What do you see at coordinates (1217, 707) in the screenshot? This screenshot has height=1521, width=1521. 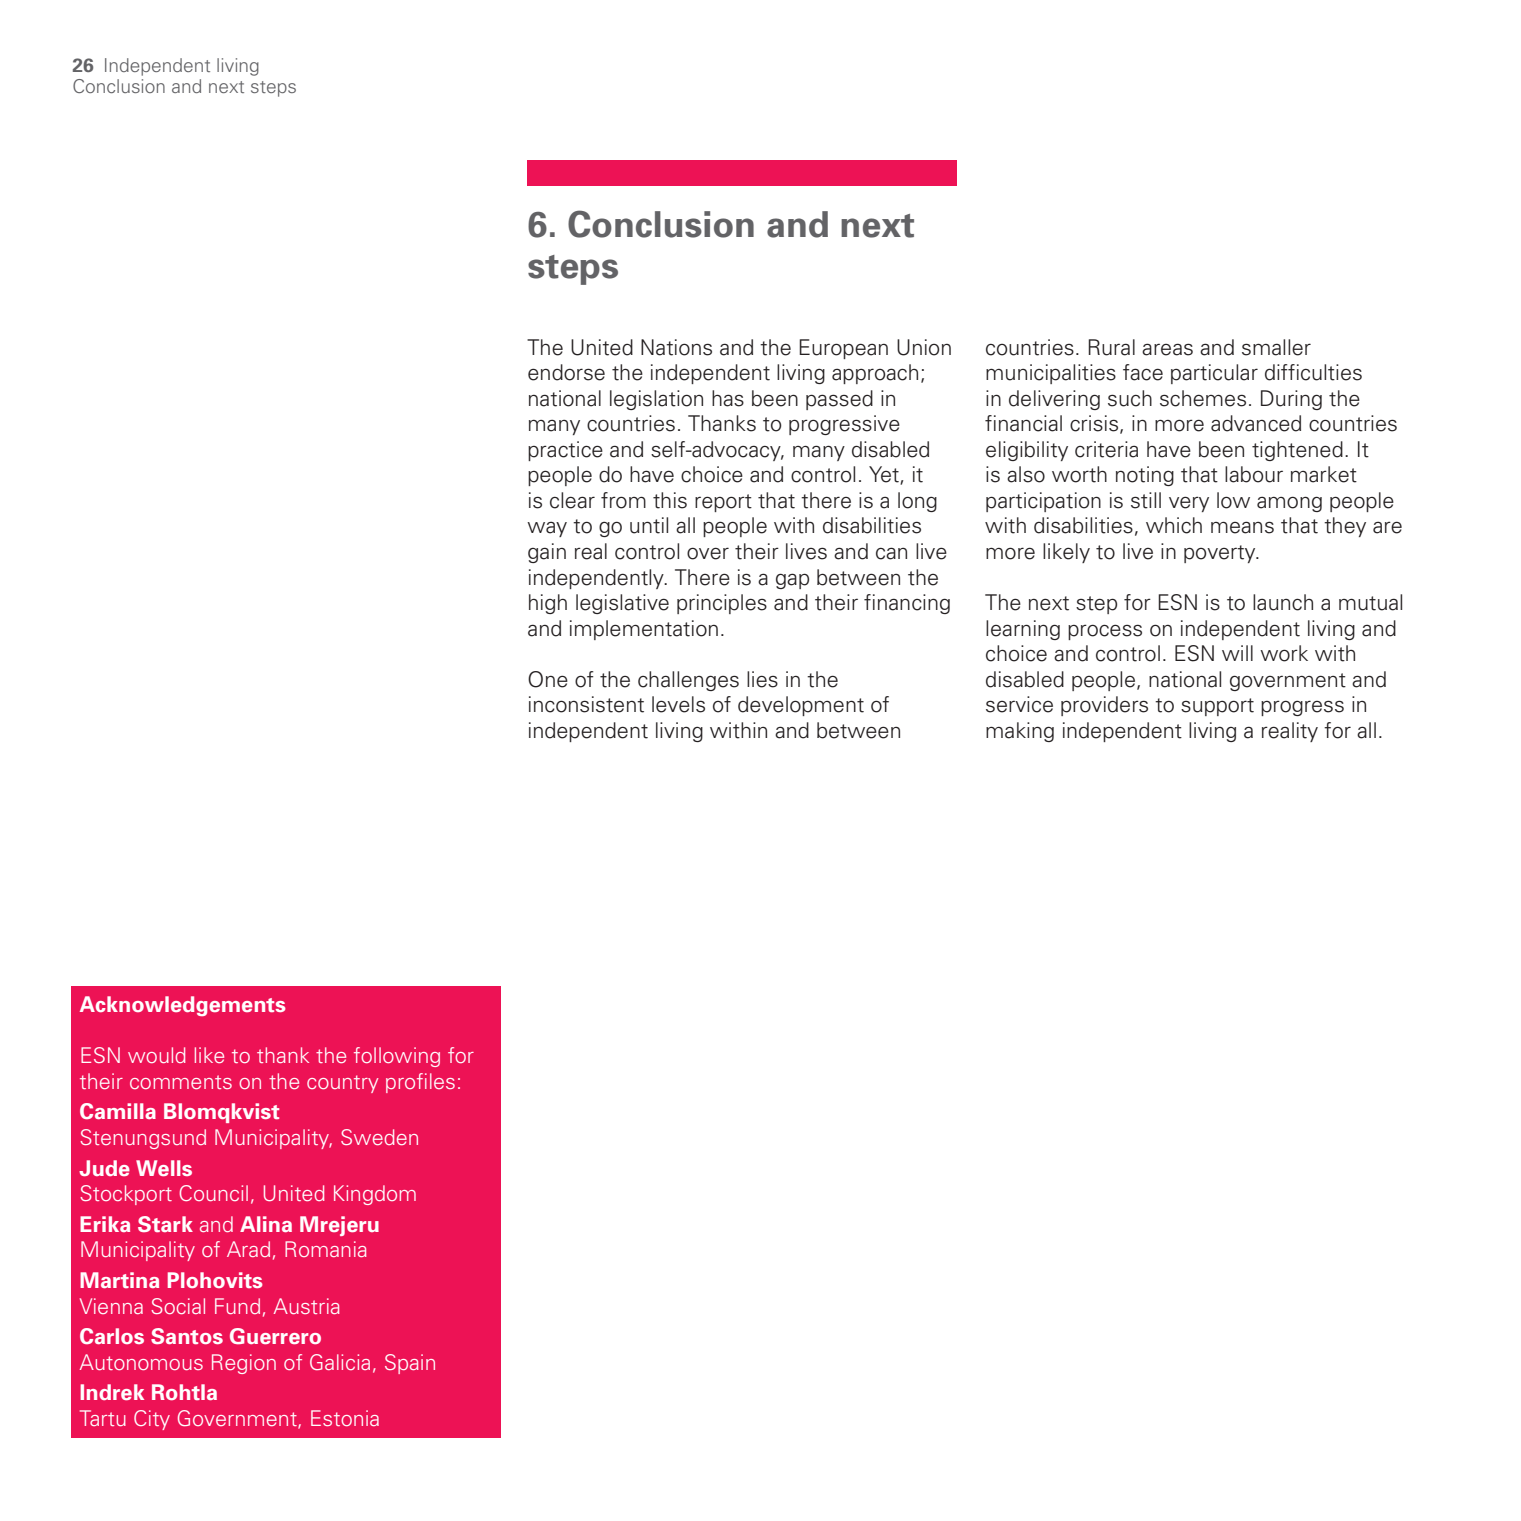 I see `support` at bounding box center [1217, 707].
